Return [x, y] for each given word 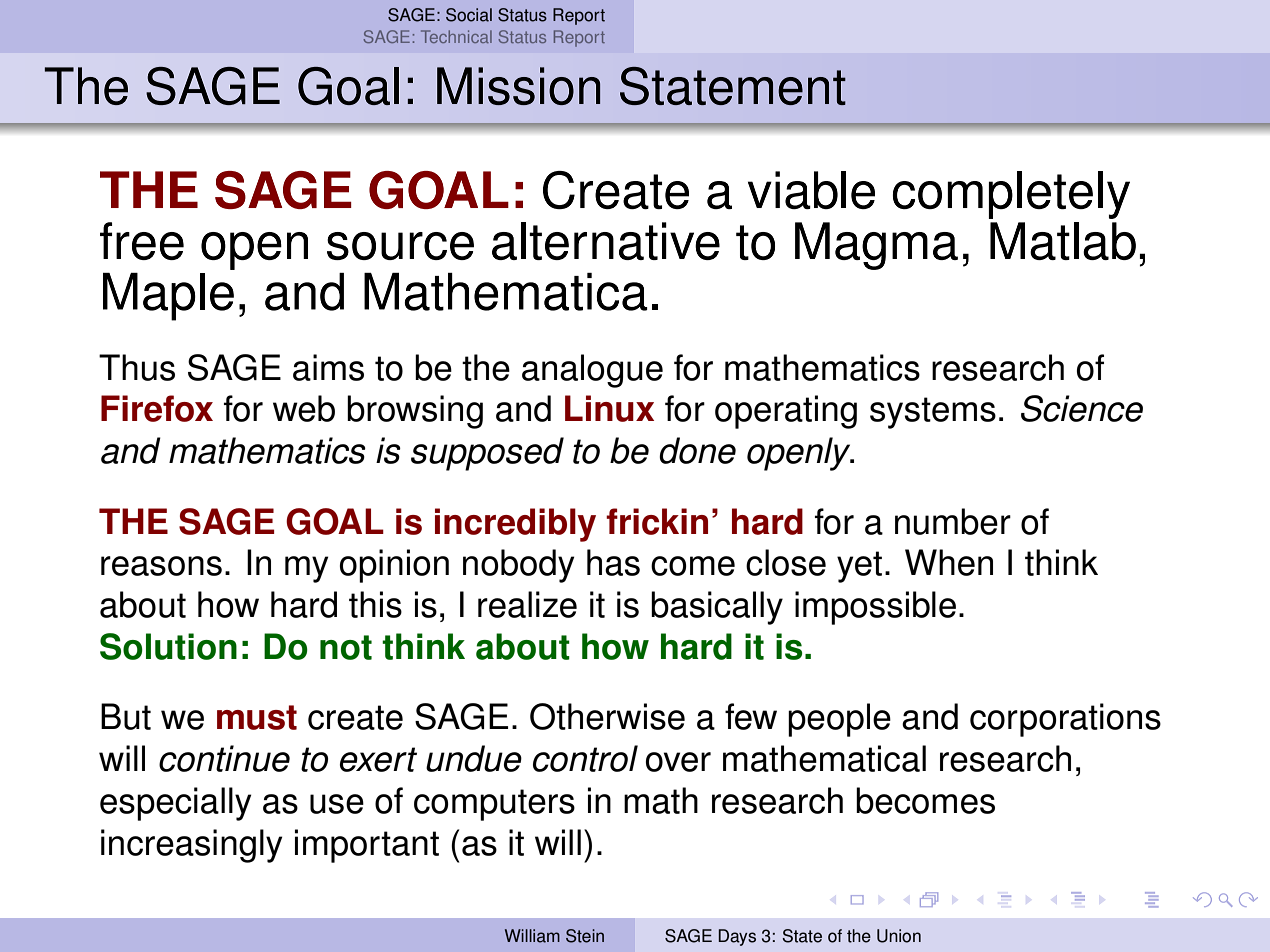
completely [1011, 195]
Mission [518, 86]
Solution [168, 646]
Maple [168, 297]
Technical [456, 36]
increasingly [192, 846]
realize [527, 604]
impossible [875, 608]
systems [933, 413]
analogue [592, 371]
